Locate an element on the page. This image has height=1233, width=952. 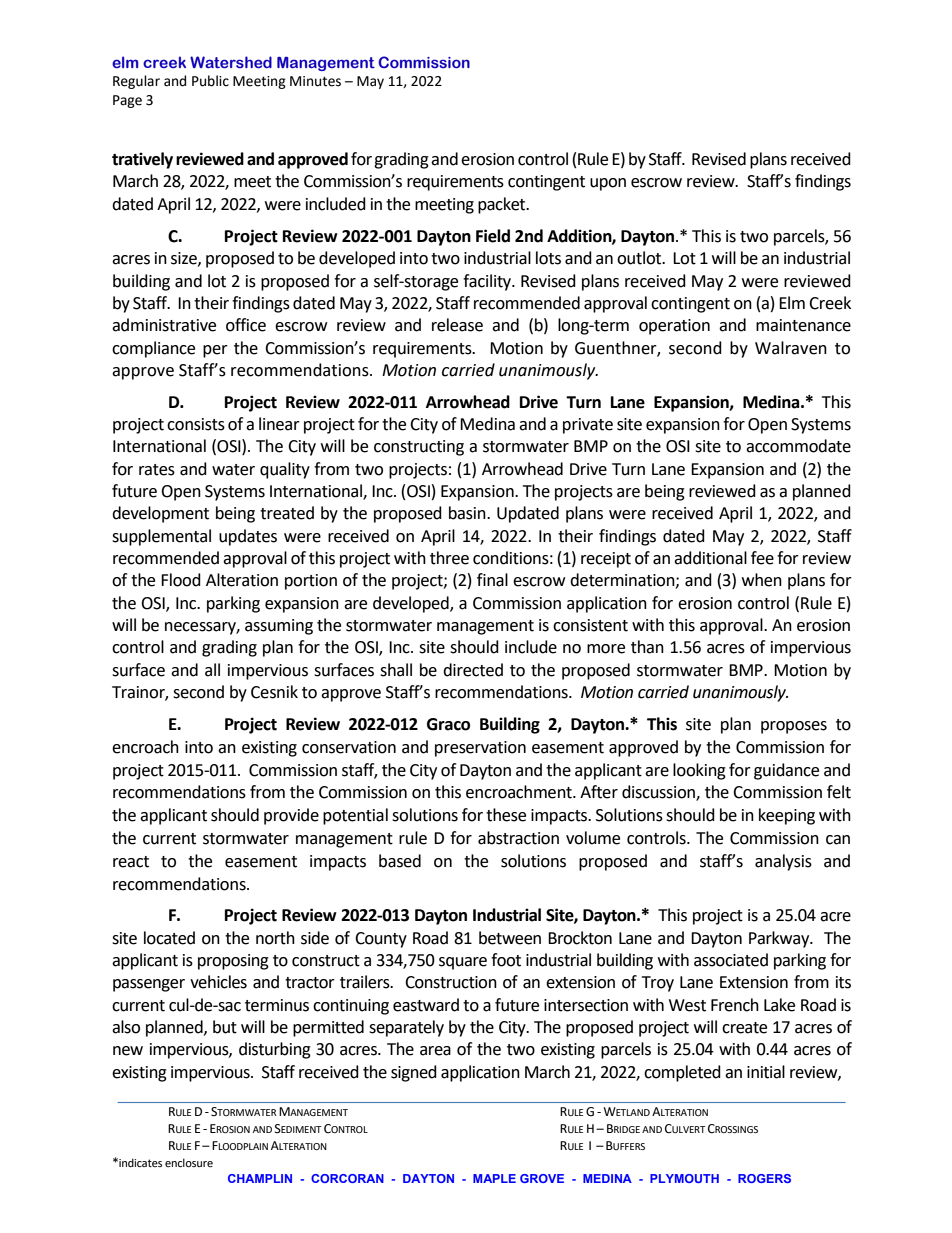
accommodate is located at coordinates (798, 446).
